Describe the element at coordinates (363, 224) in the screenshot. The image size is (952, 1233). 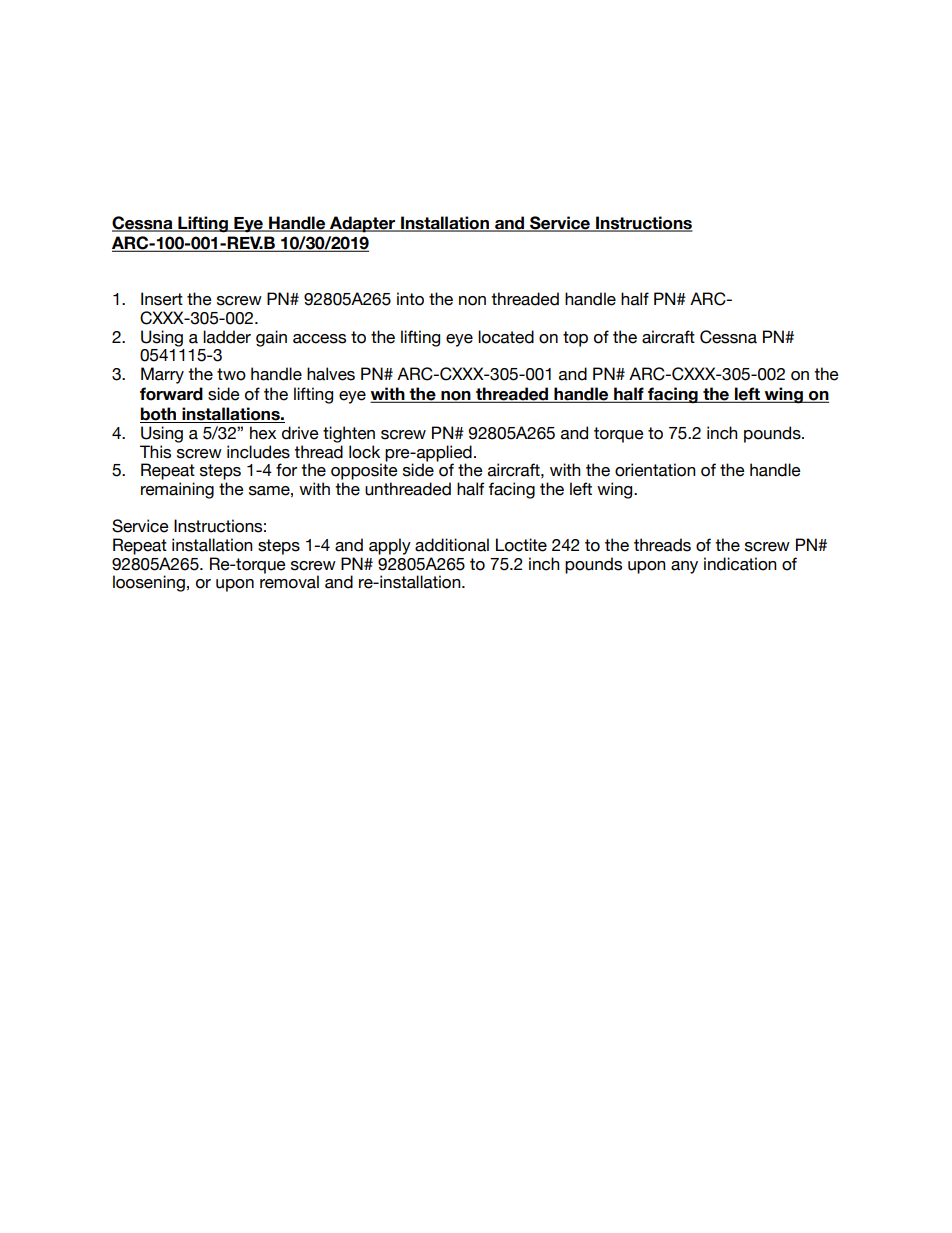
I see `Adapter` at that location.
